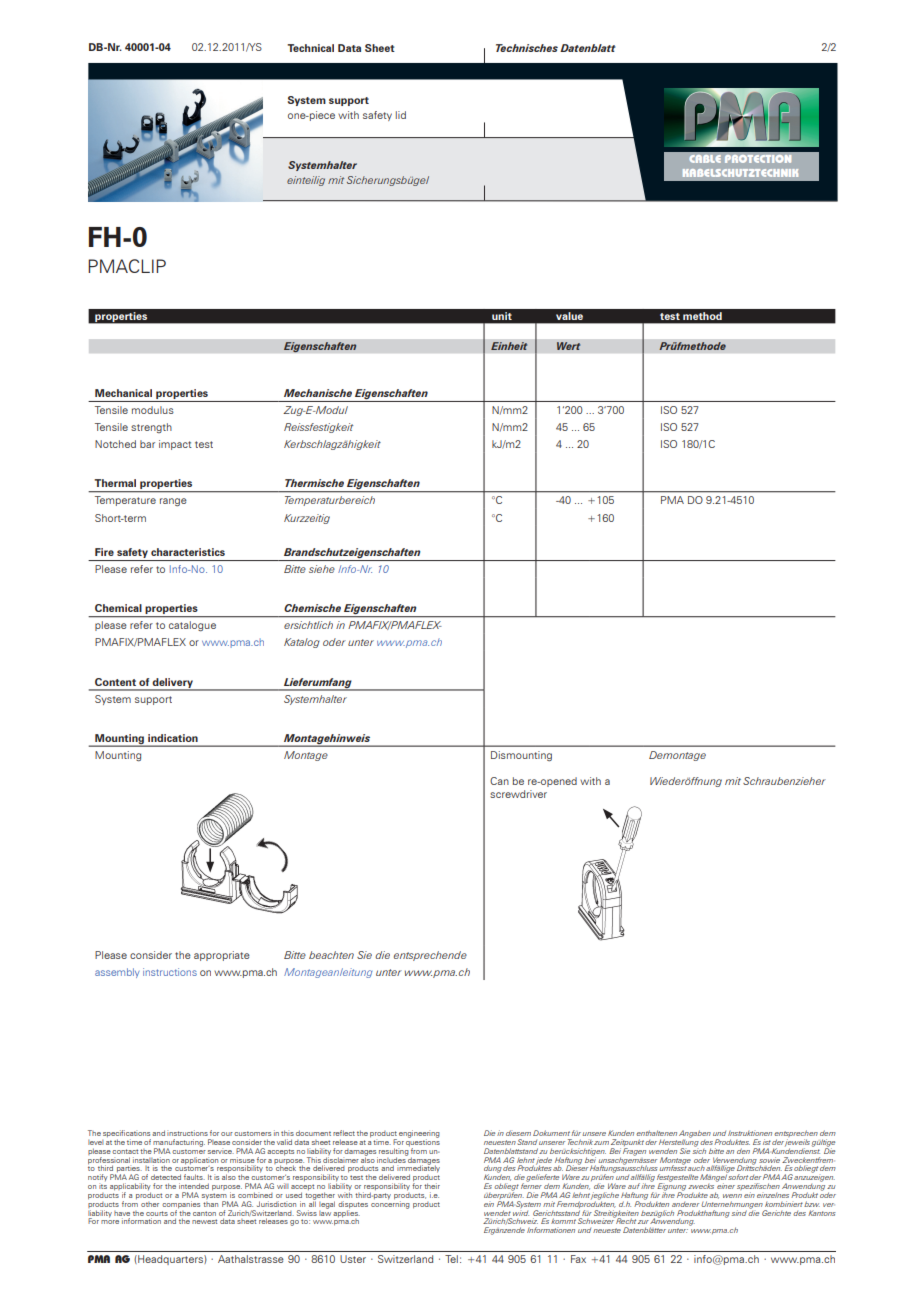 The image size is (924, 1308). What do you see at coordinates (192, 626) in the screenshot?
I see `catalogue` at bounding box center [192, 626].
